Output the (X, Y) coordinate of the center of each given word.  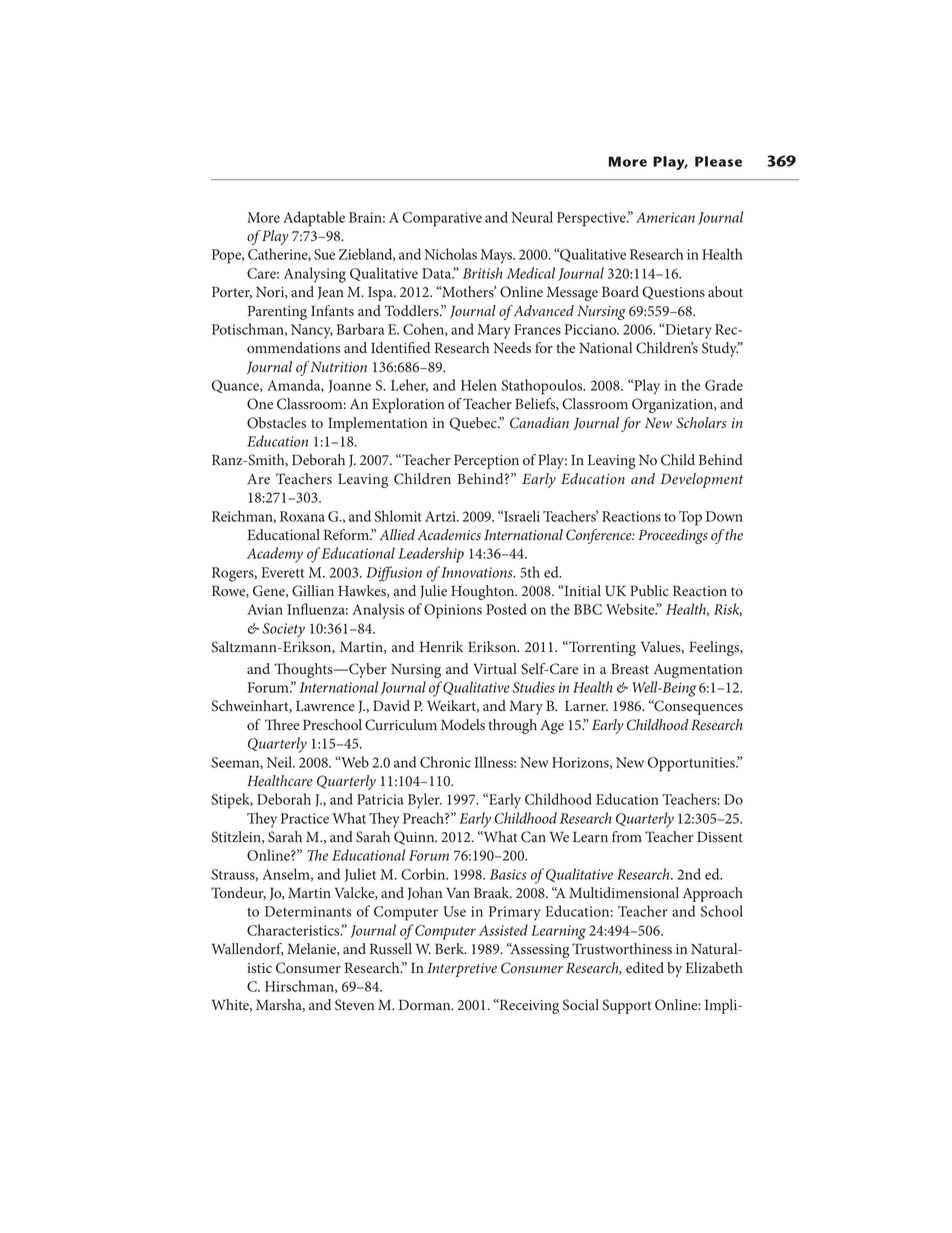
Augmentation (698, 671)
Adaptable (314, 219)
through (512, 726)
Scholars (701, 423)
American (665, 217)
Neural (532, 217)
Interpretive (462, 970)
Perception (486, 461)
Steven (354, 1005)
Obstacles (276, 423)
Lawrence (325, 706)
